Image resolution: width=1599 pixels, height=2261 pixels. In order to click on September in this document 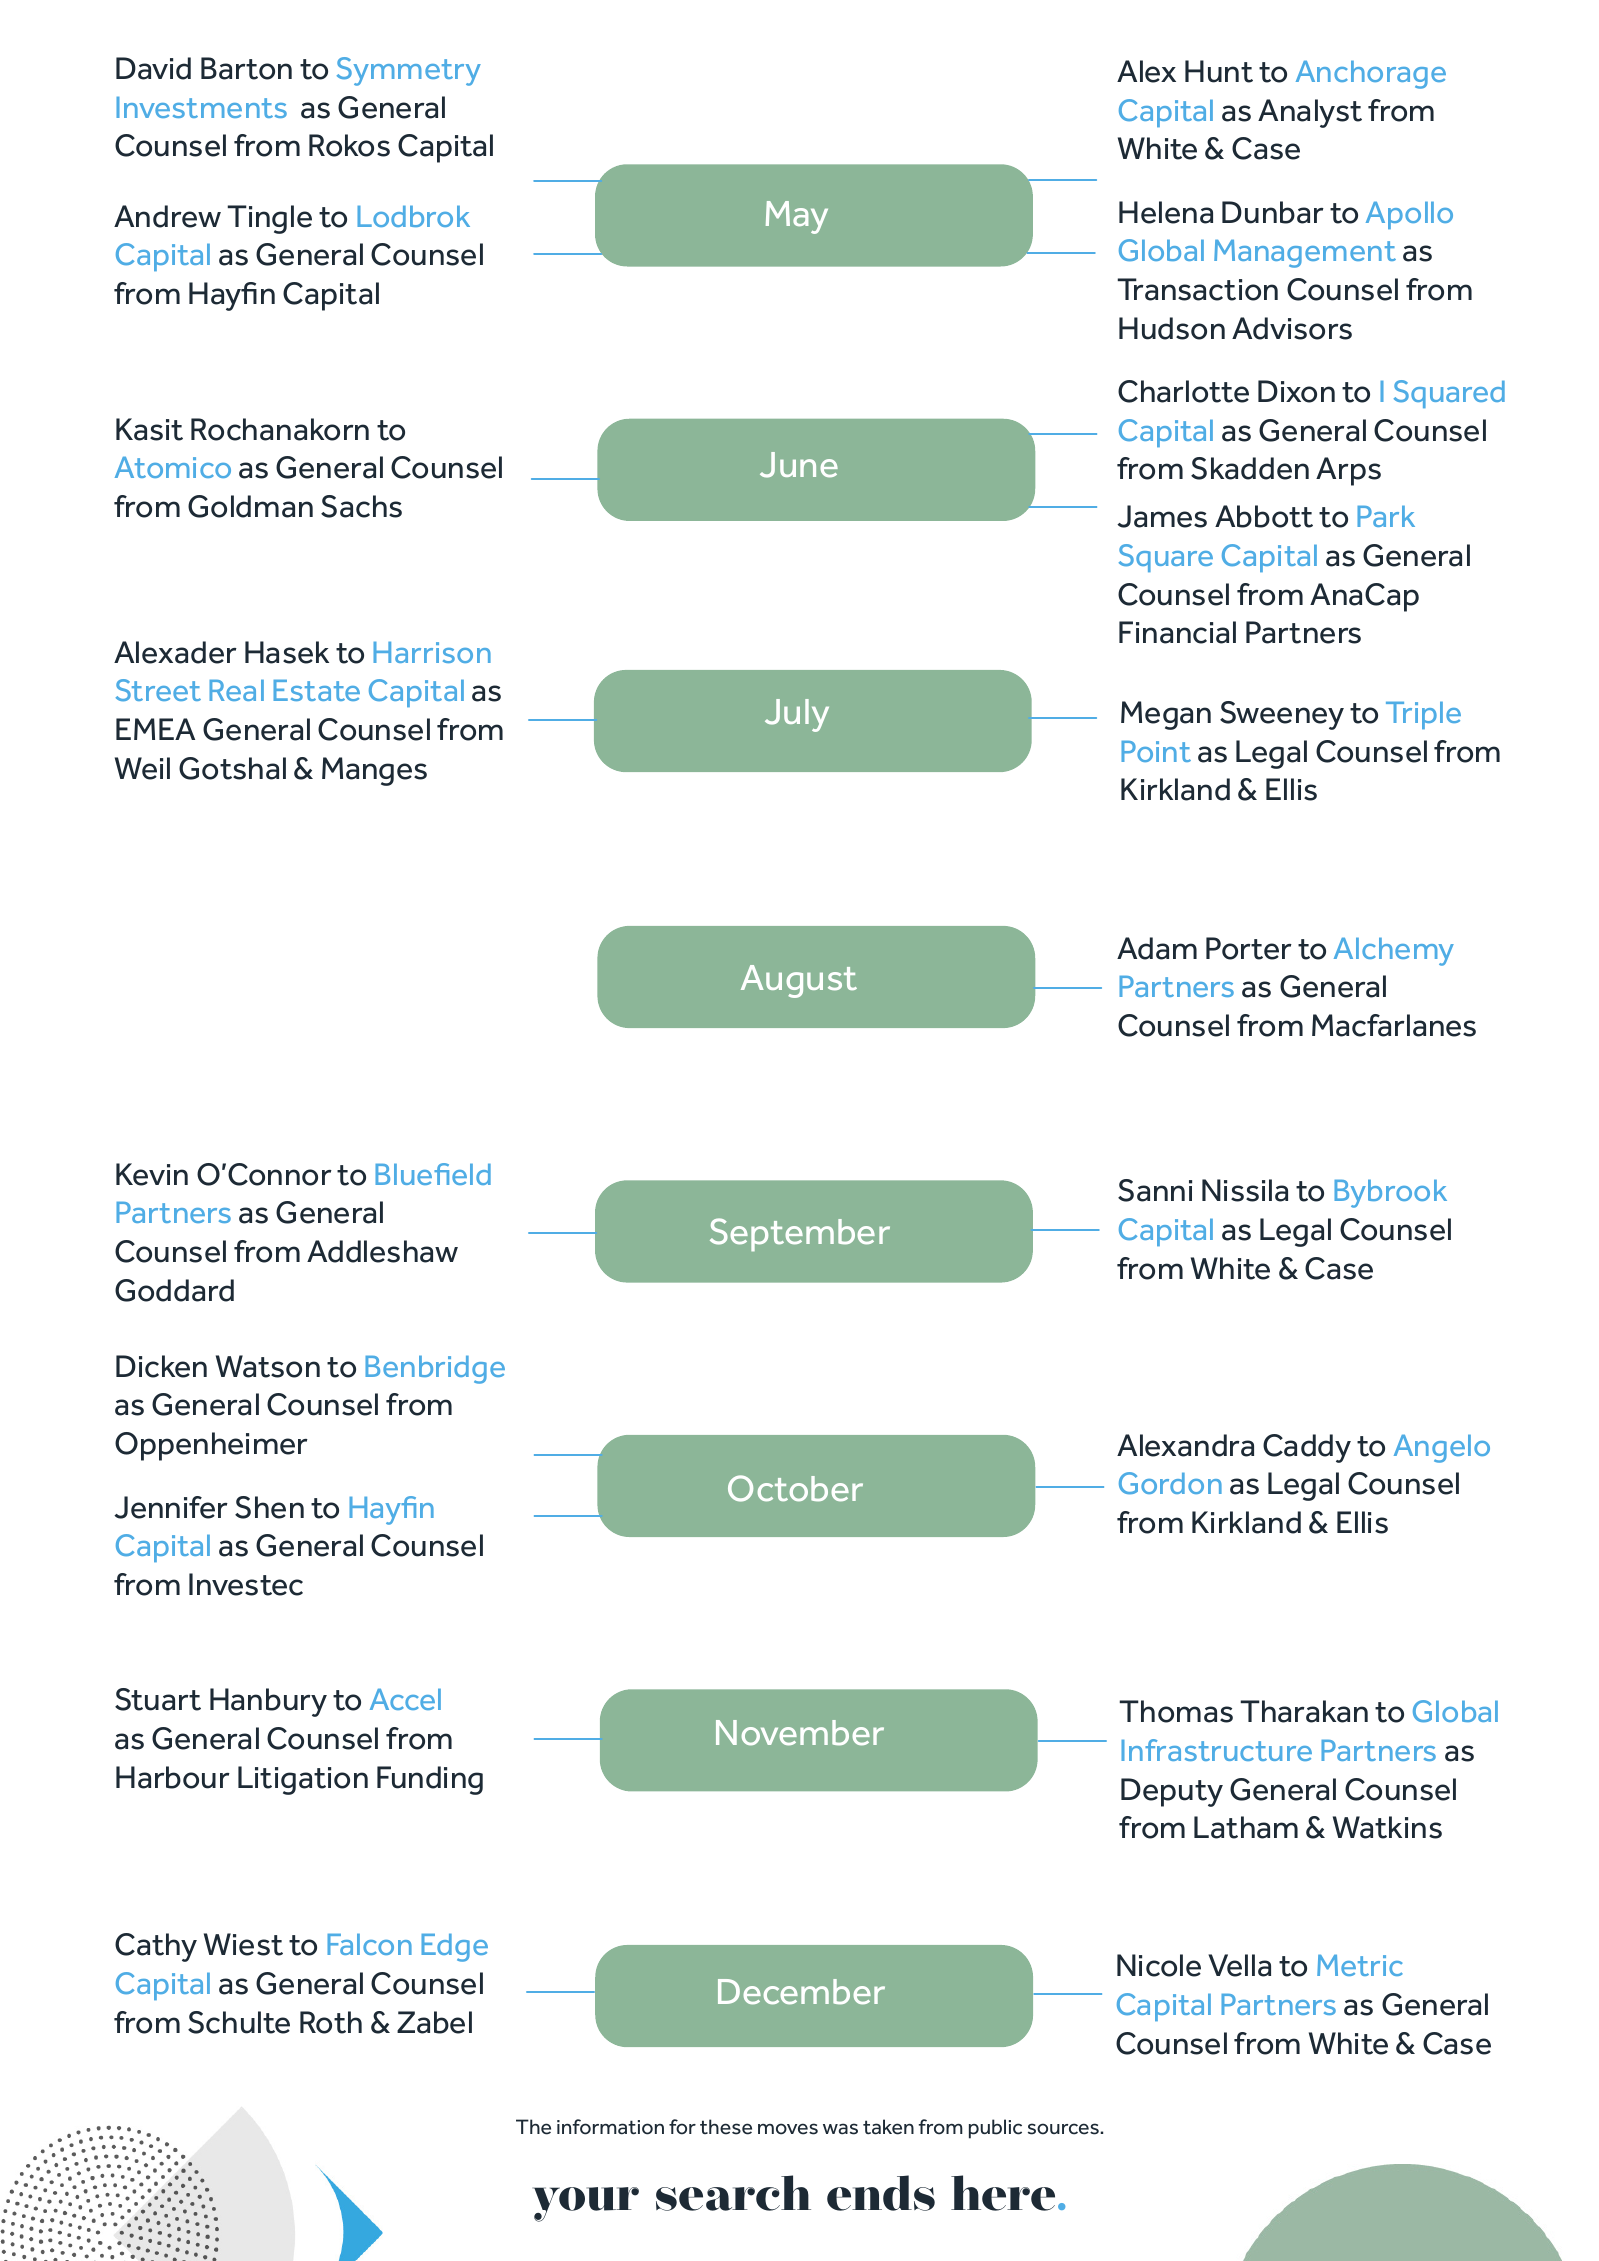, I will do `click(800, 1235)`.
